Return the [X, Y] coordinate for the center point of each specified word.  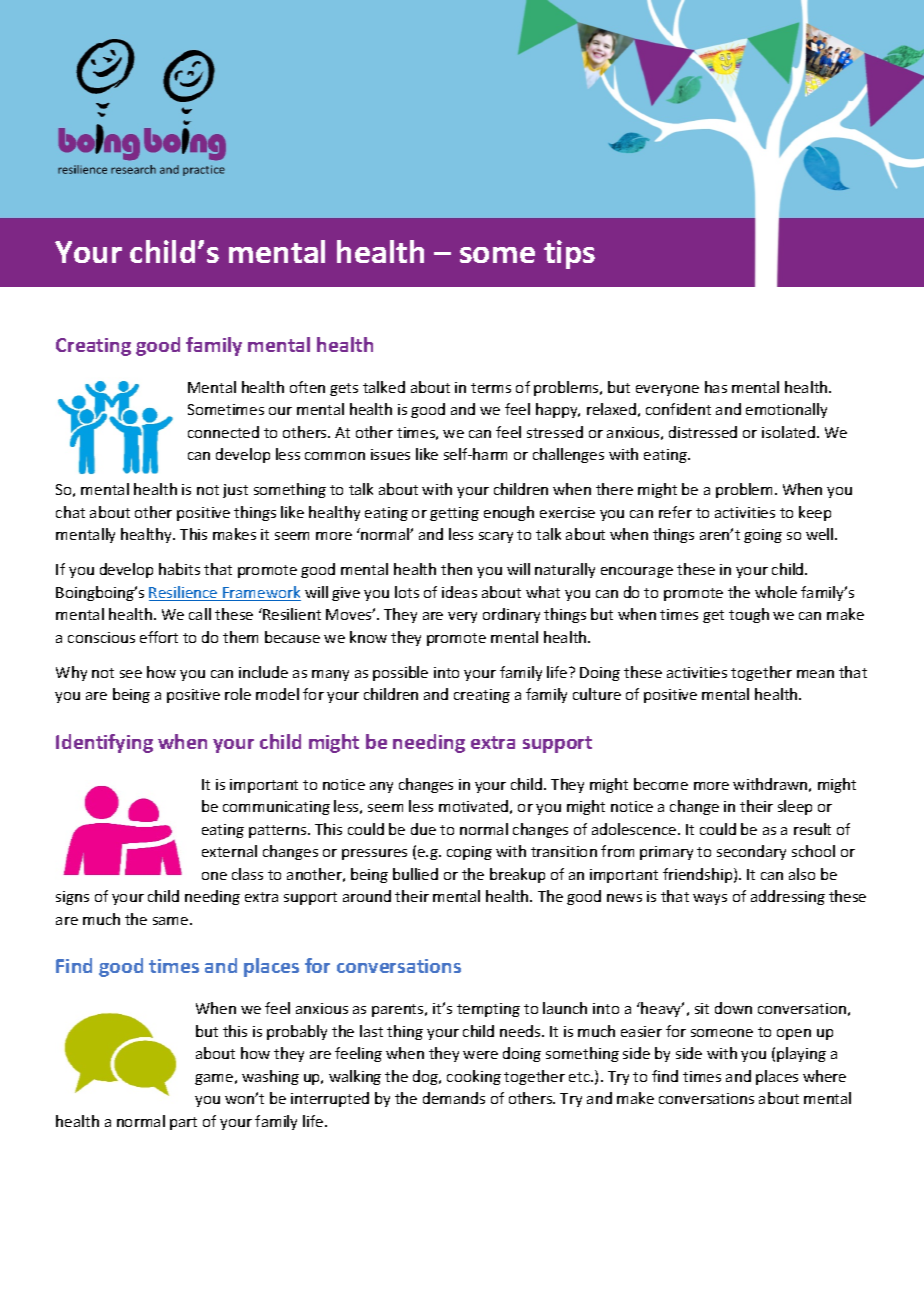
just [235, 491]
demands [454, 1098]
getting [454, 514]
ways [710, 899]
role [238, 694]
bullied [415, 874]
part [183, 1123]
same [172, 921]
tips [569, 254]
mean [815, 674]
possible [400, 673]
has [716, 387]
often [307, 387]
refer [675, 512]
